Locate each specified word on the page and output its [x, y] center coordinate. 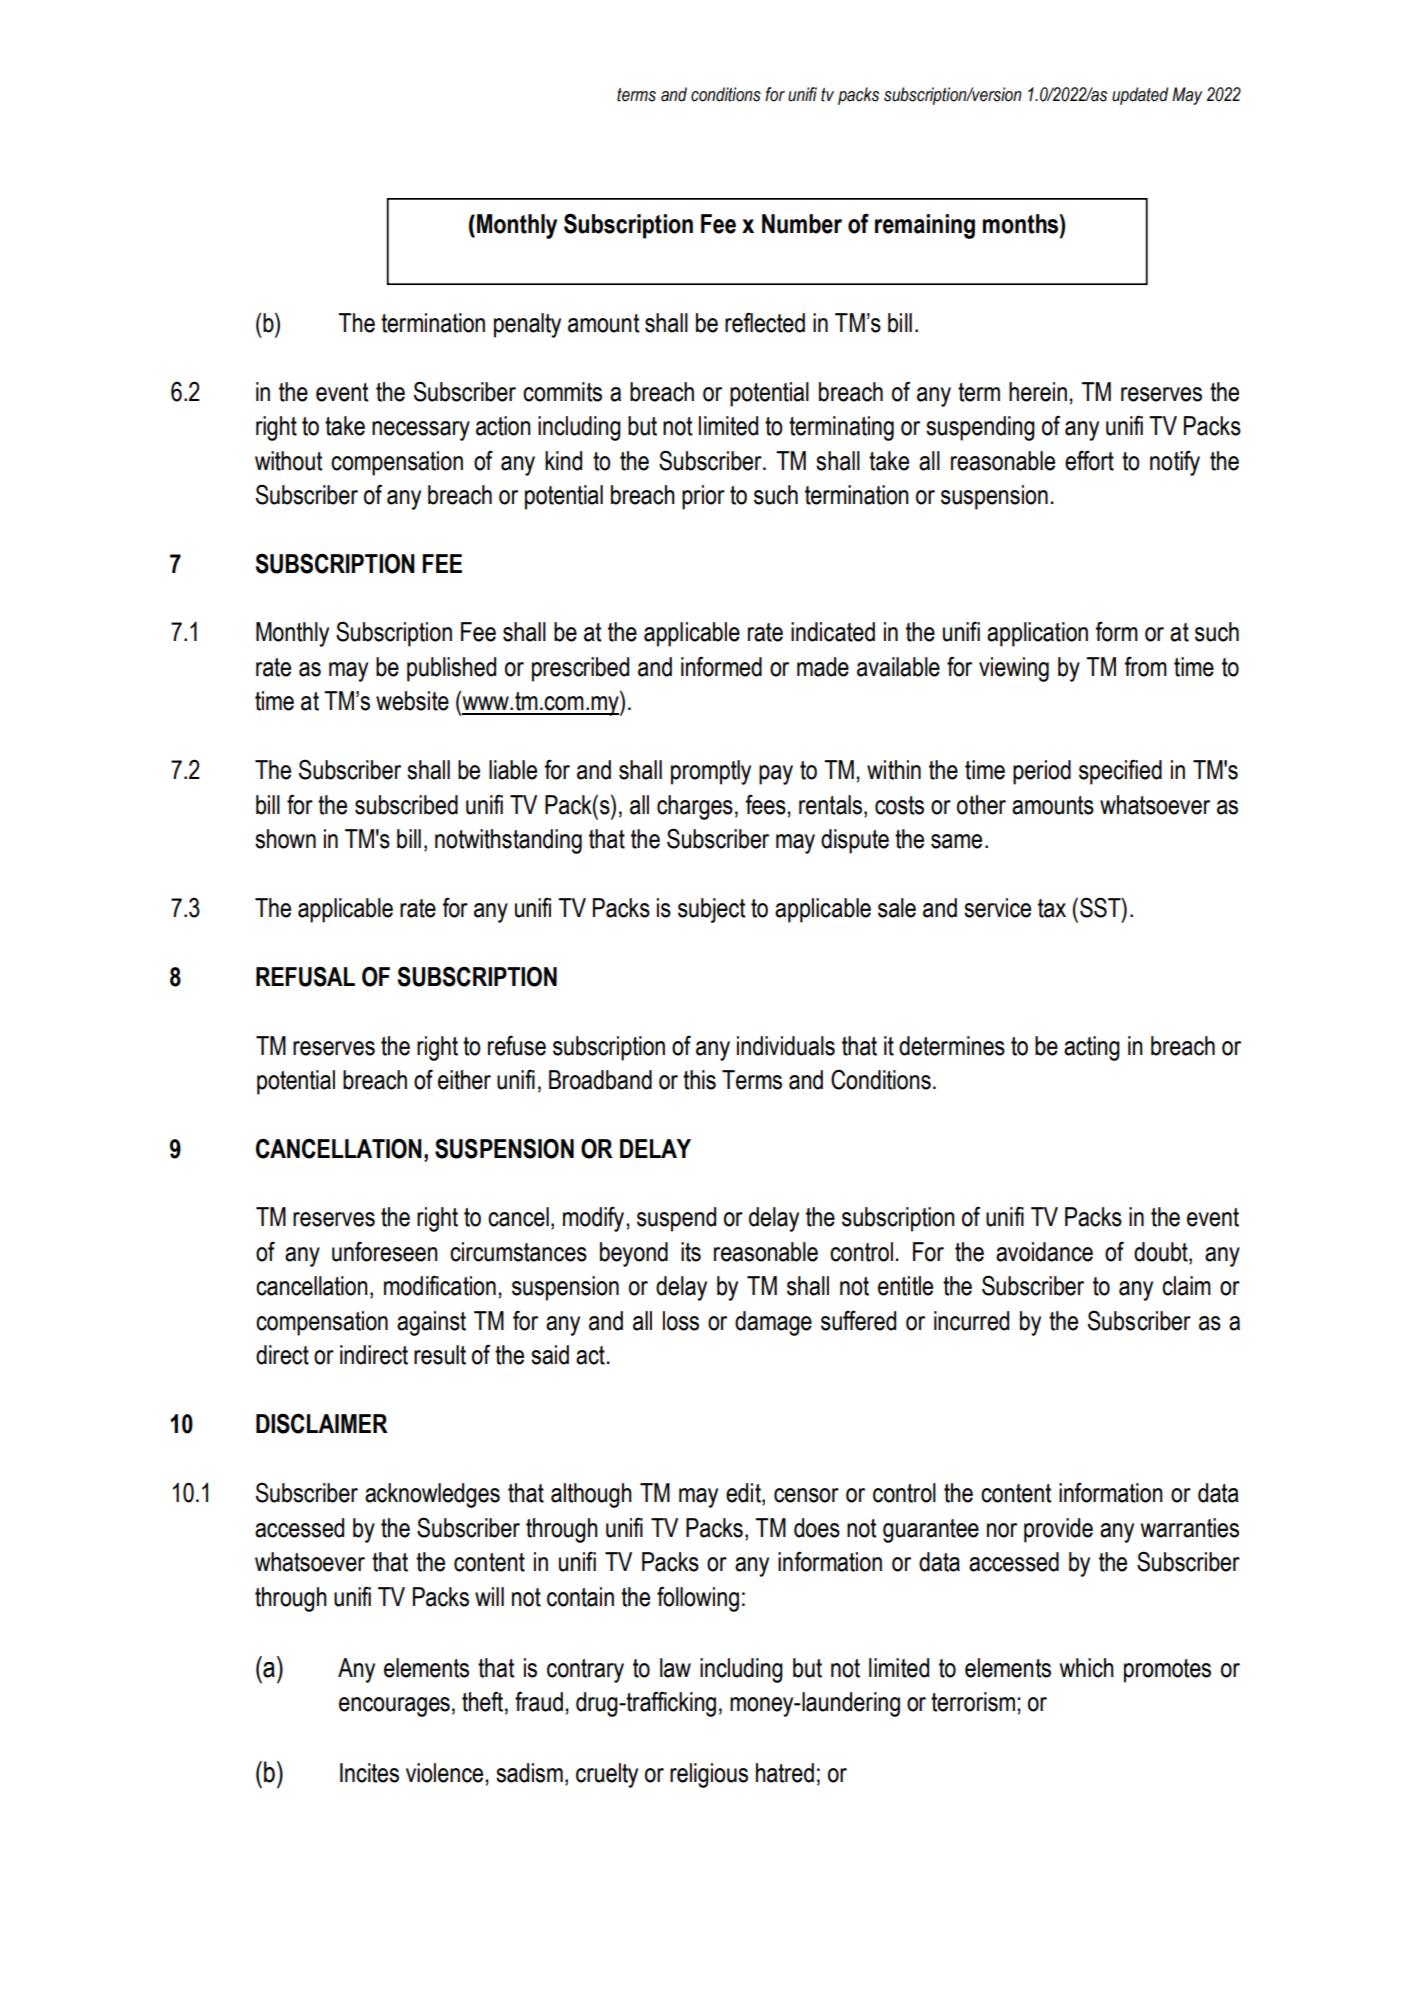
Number [802, 224]
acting [1092, 1048]
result [440, 1355]
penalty [527, 325]
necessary [421, 431]
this [699, 1080]
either [464, 1080]
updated [1140, 96]
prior [703, 497]
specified [1120, 772]
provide [1058, 1530]
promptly [711, 772]
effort [1089, 460]
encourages [394, 1707]
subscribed [406, 805]
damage [773, 1323]
